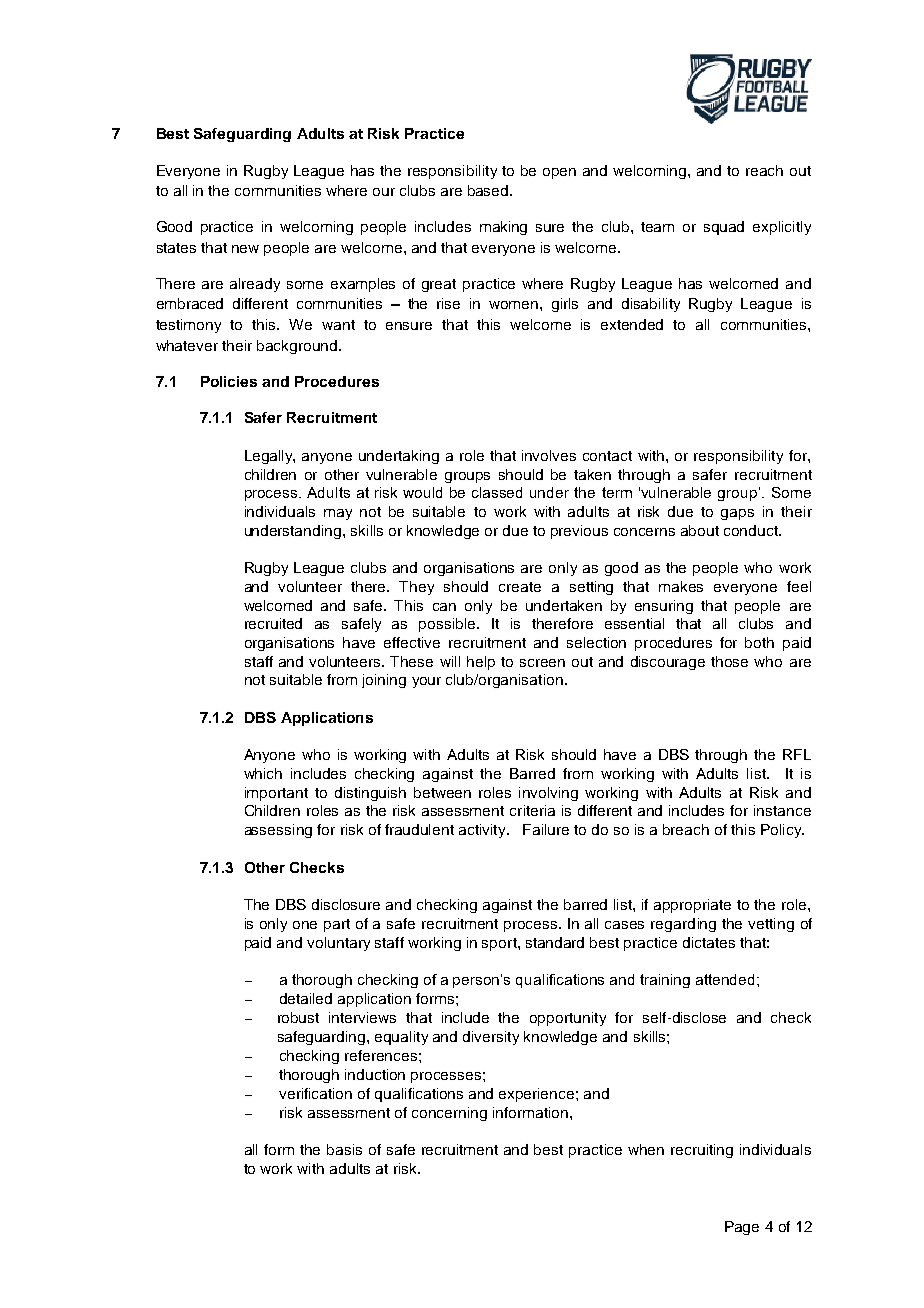 This document has height=1308, width=924. What do you see at coordinates (724, 228) in the document?
I see `squad` at bounding box center [724, 228].
